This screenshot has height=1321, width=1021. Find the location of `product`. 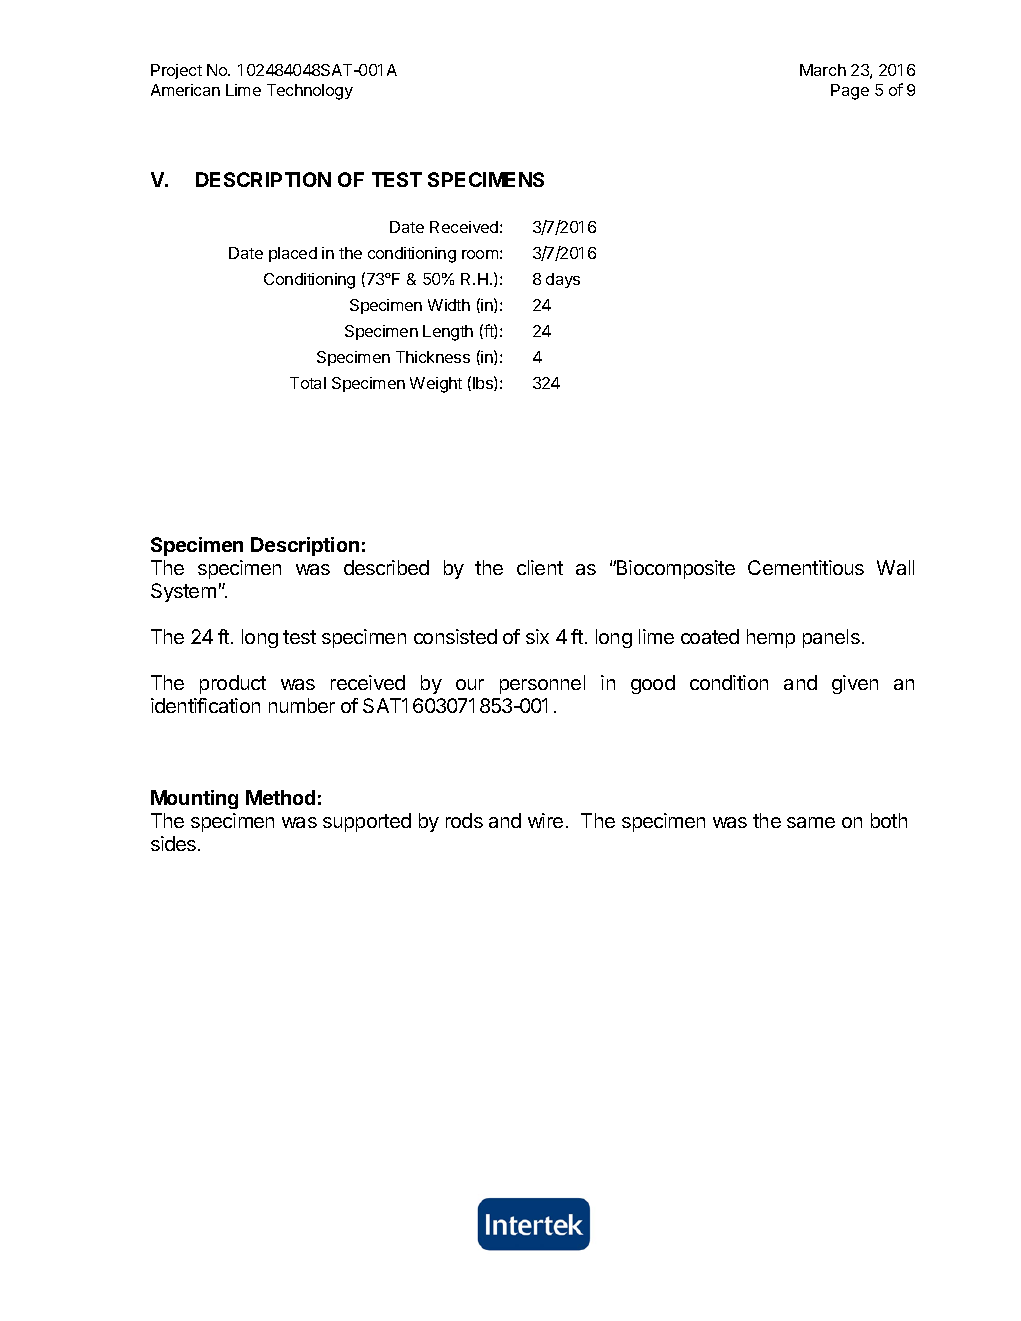

product is located at coordinates (233, 684).
